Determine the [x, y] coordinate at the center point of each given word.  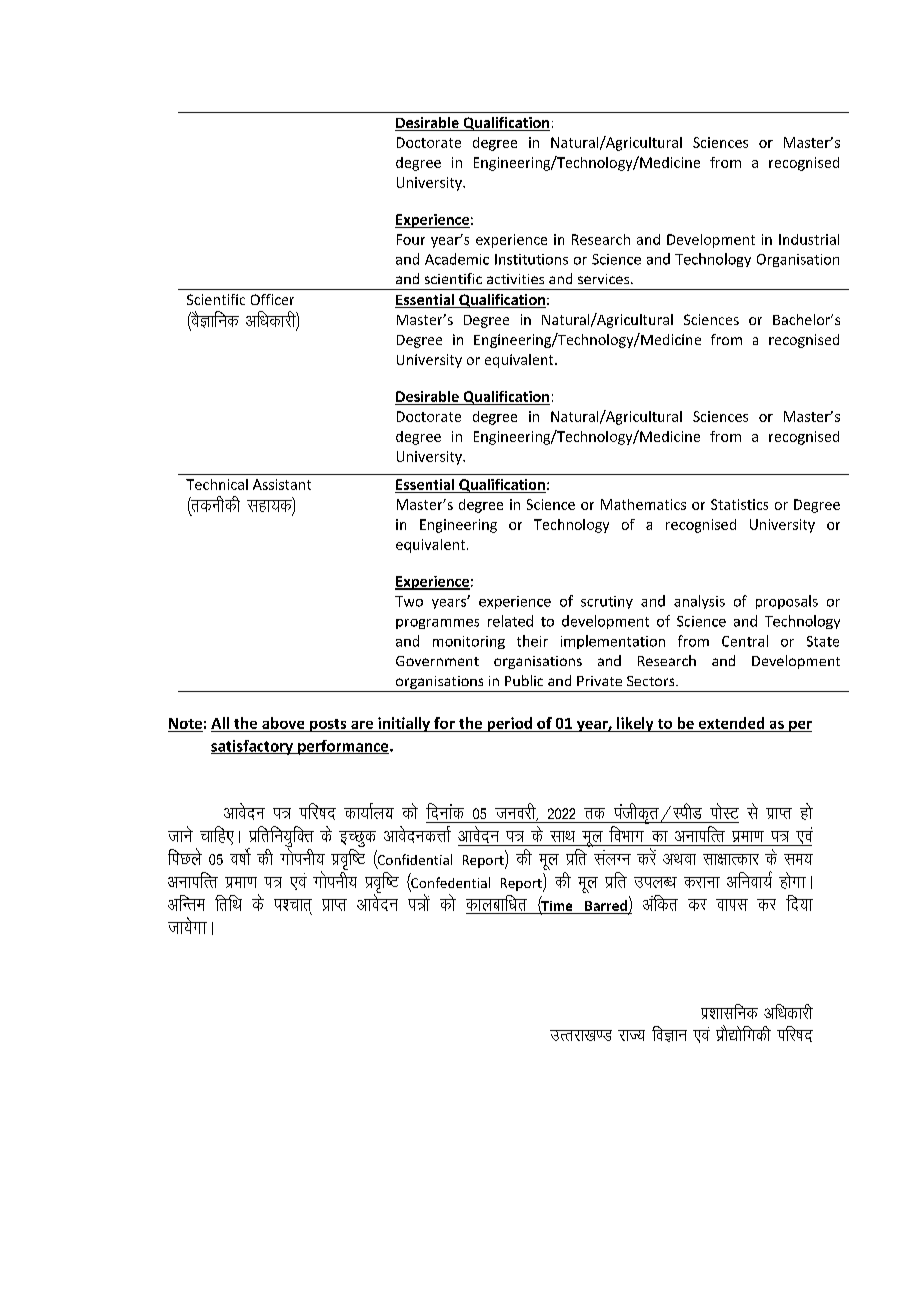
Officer [272, 299]
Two [409, 601]
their [532, 641]
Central [745, 641]
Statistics [739, 504]
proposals [787, 602]
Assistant [282, 484]
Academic [457, 259]
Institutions [531, 259]
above [283, 724]
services [605, 279]
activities [515, 279]
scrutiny [607, 602]
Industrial [809, 239]
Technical [217, 484]
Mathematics [643, 504]
